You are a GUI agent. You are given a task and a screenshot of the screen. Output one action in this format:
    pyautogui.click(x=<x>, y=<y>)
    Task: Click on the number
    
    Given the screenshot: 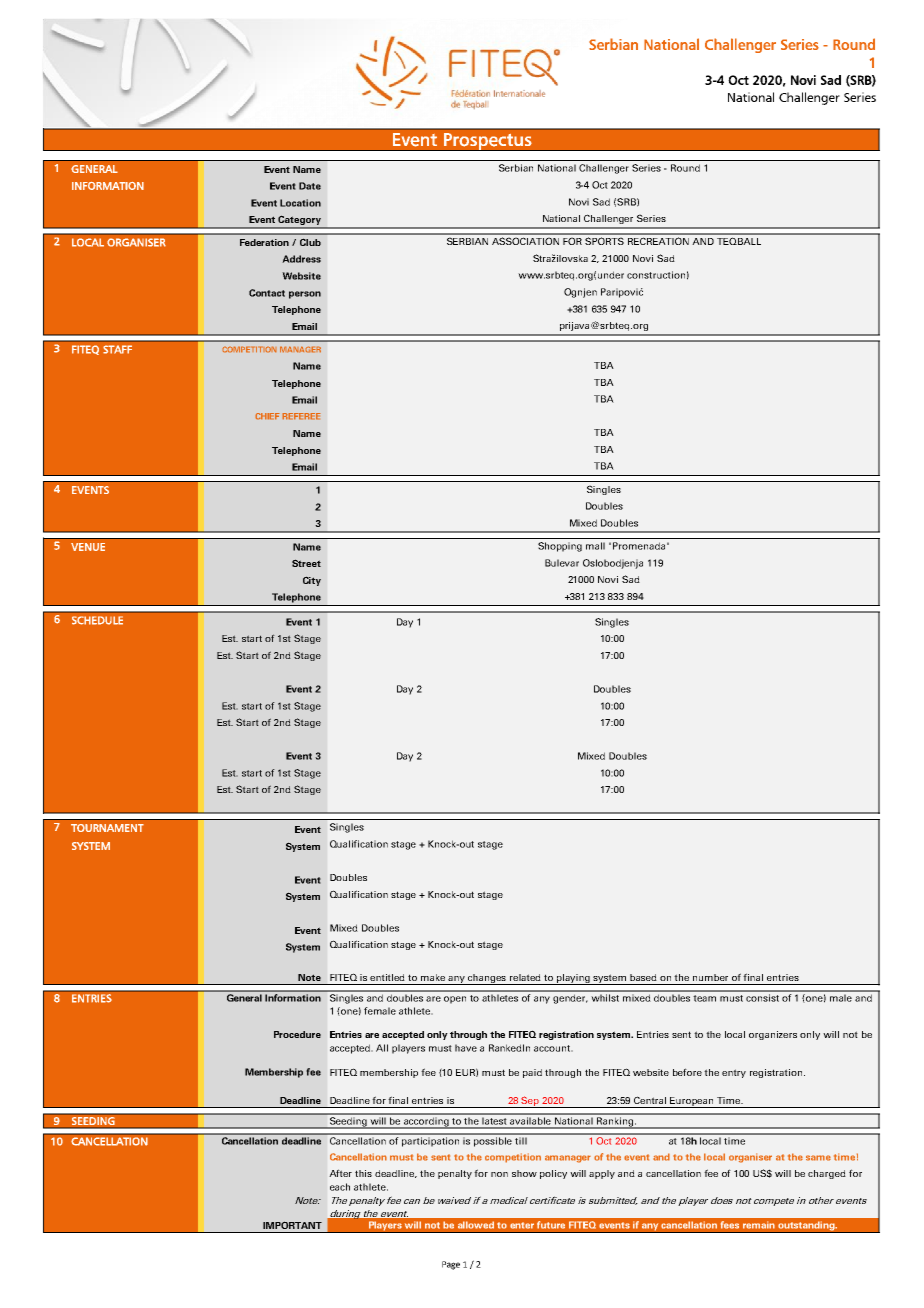 What is the action you would take?
    pyautogui.click(x=710, y=977)
